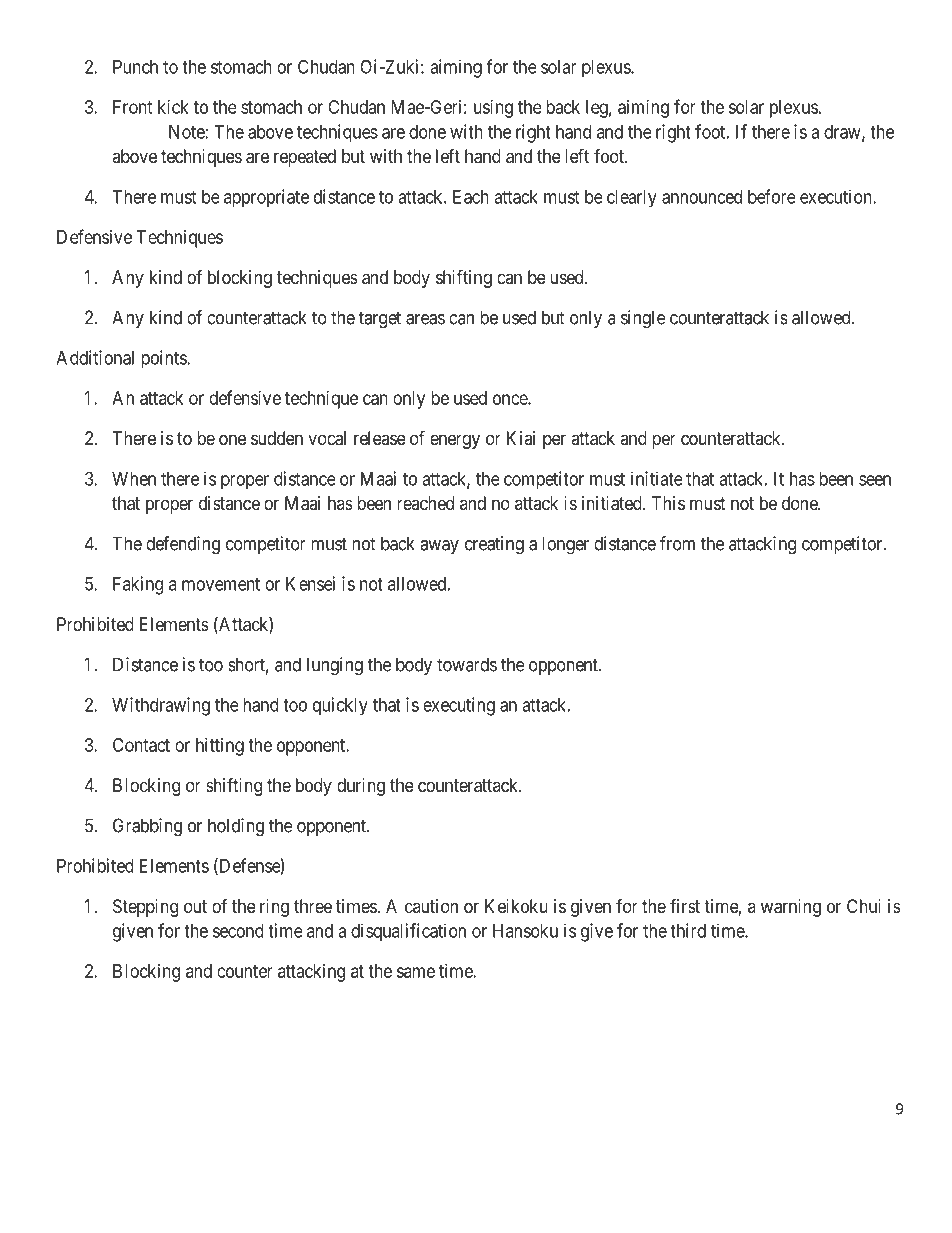  I want to click on second, so click(238, 931).
